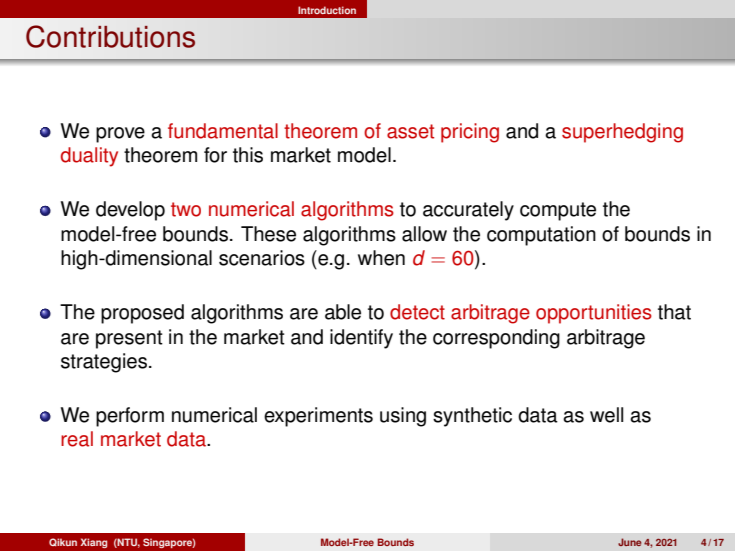  Describe the element at coordinates (468, 211) in the image. I see `accurately` at that location.
